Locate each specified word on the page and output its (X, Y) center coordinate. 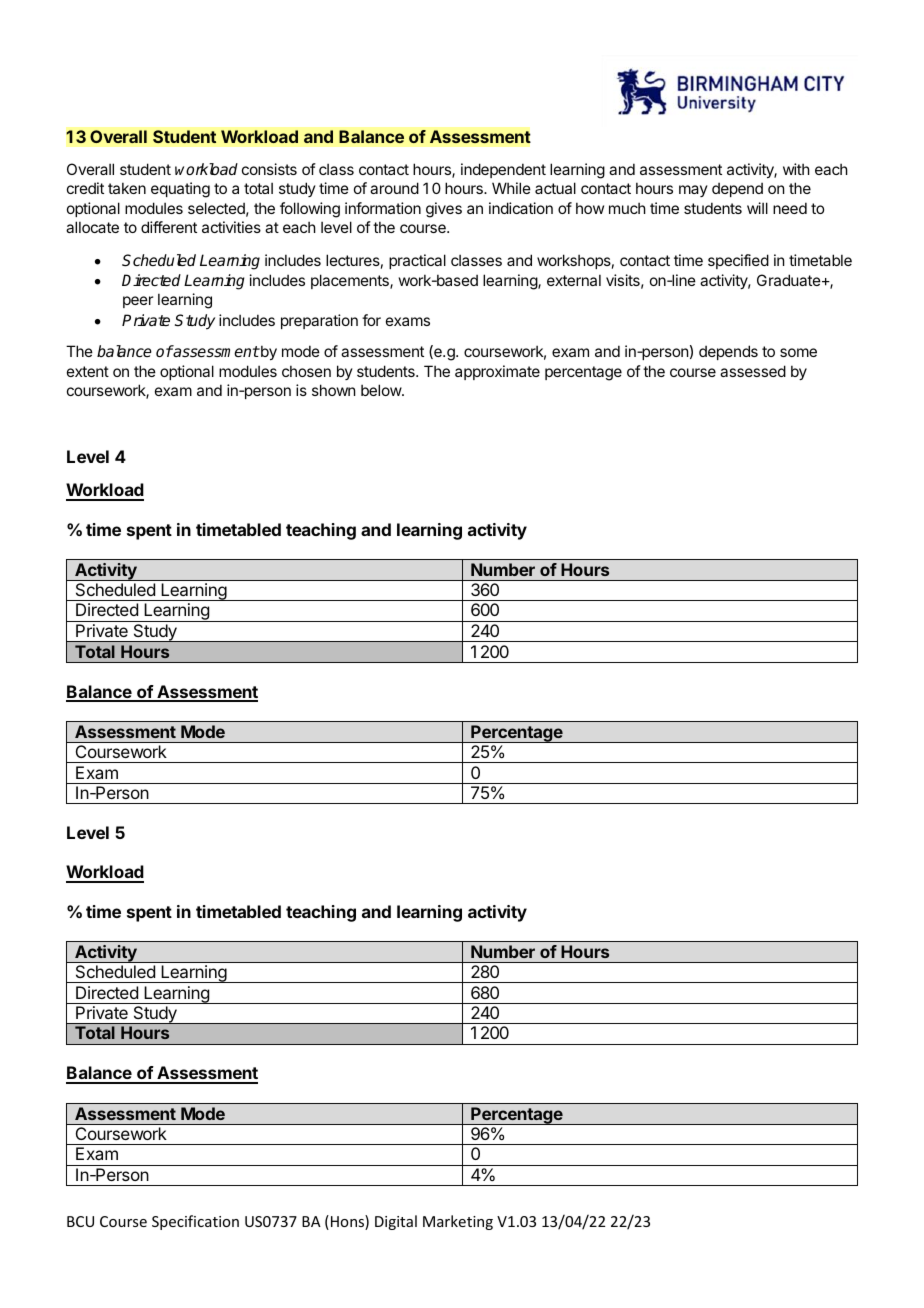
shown (333, 390)
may (693, 191)
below (382, 390)
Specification (195, 1222)
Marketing (458, 1222)
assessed (753, 371)
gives (444, 210)
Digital (396, 1222)
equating (180, 190)
